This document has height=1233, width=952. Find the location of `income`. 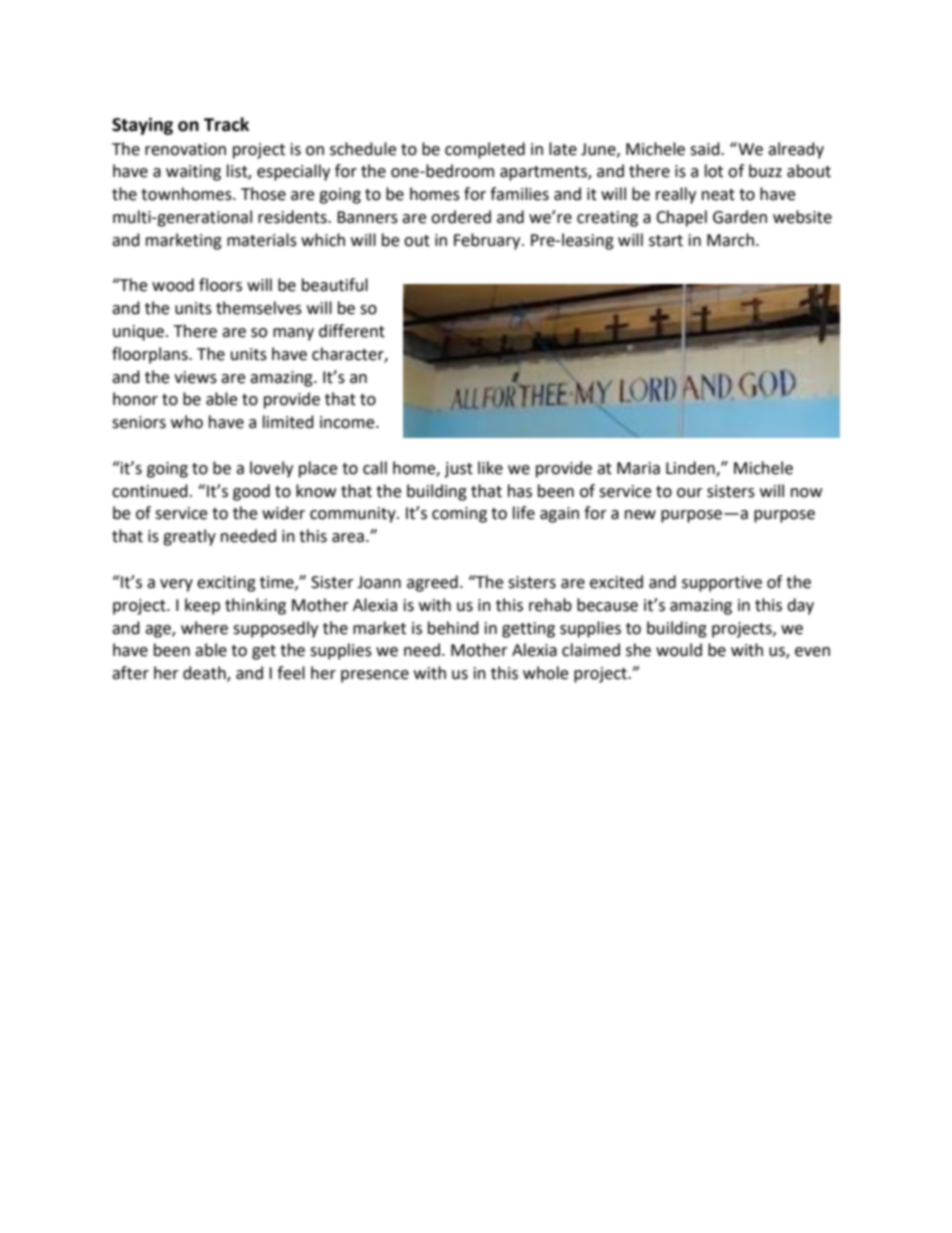

income is located at coordinates (348, 422).
